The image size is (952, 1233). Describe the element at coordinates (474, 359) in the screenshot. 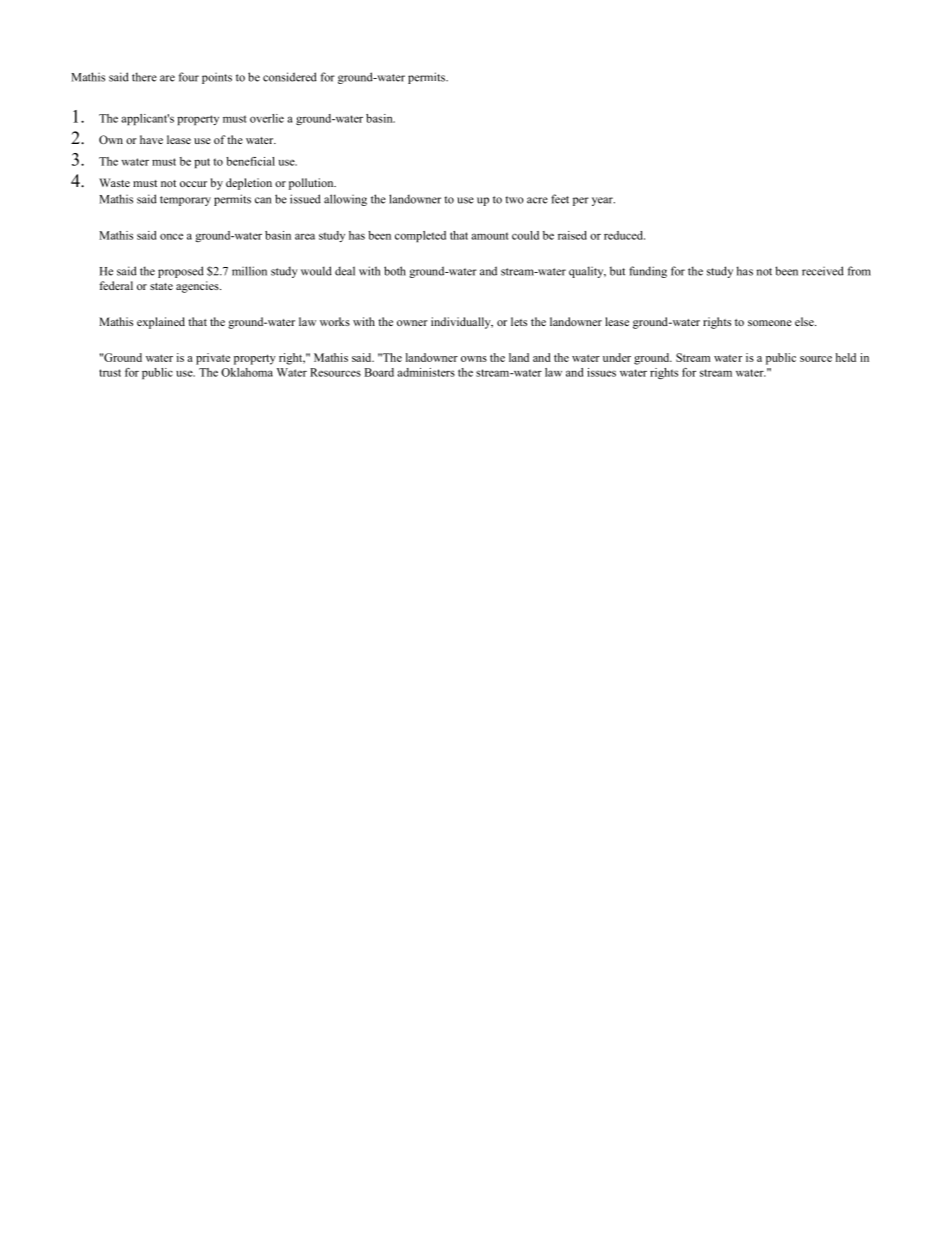

I see `owns` at that location.
